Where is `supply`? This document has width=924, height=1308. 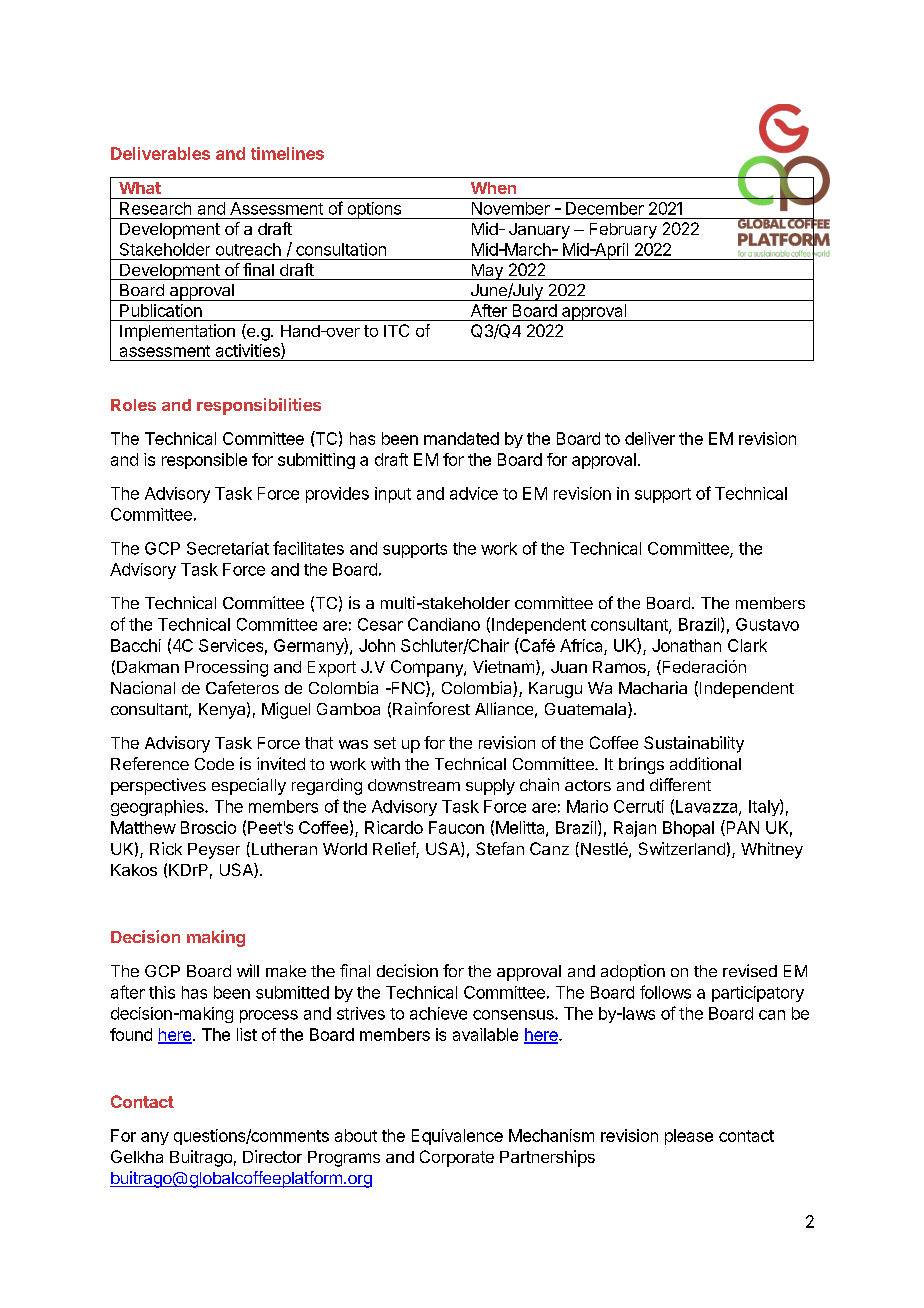 supply is located at coordinates (490, 787).
